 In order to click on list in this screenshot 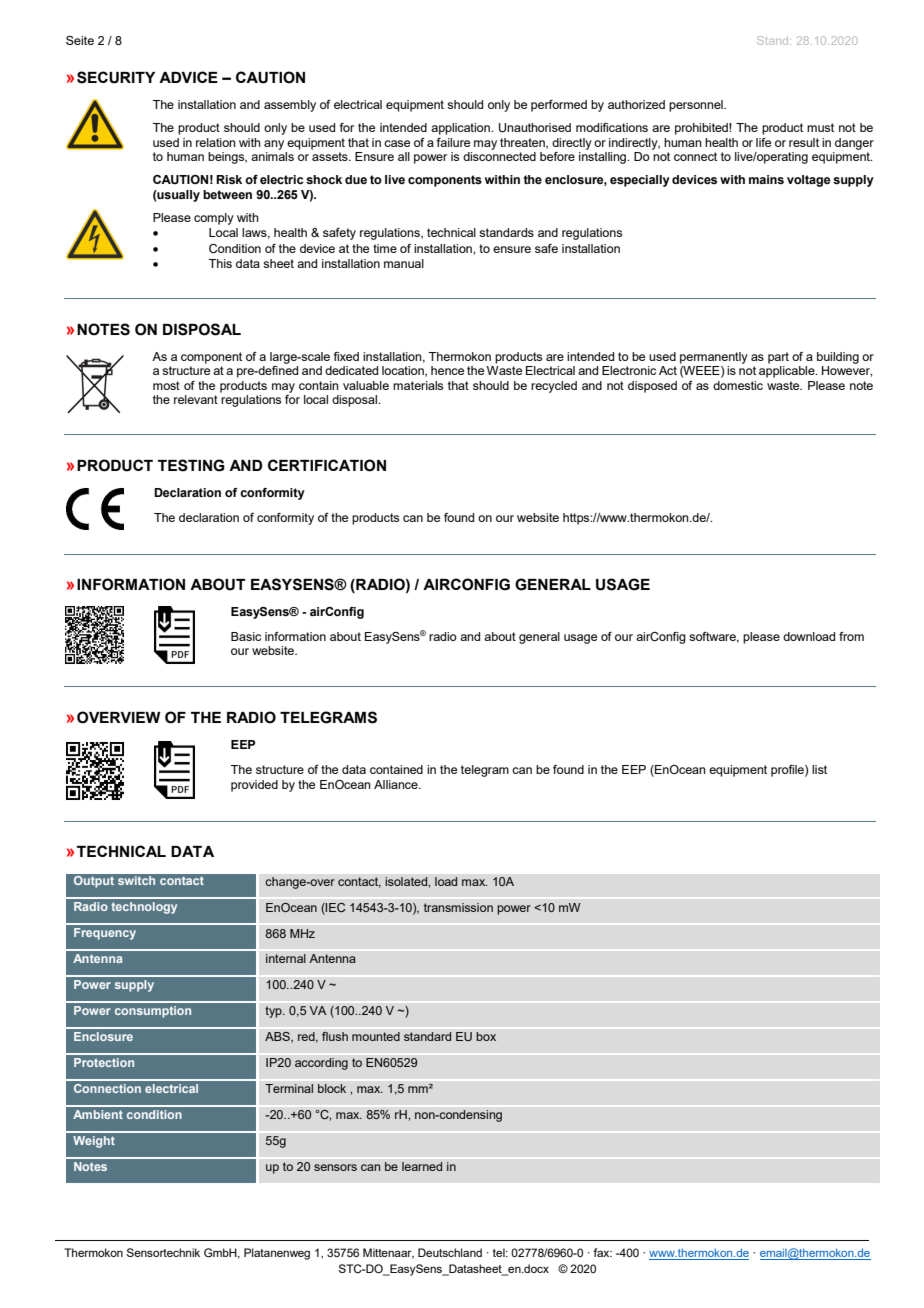, I will do `click(819, 769)`.
